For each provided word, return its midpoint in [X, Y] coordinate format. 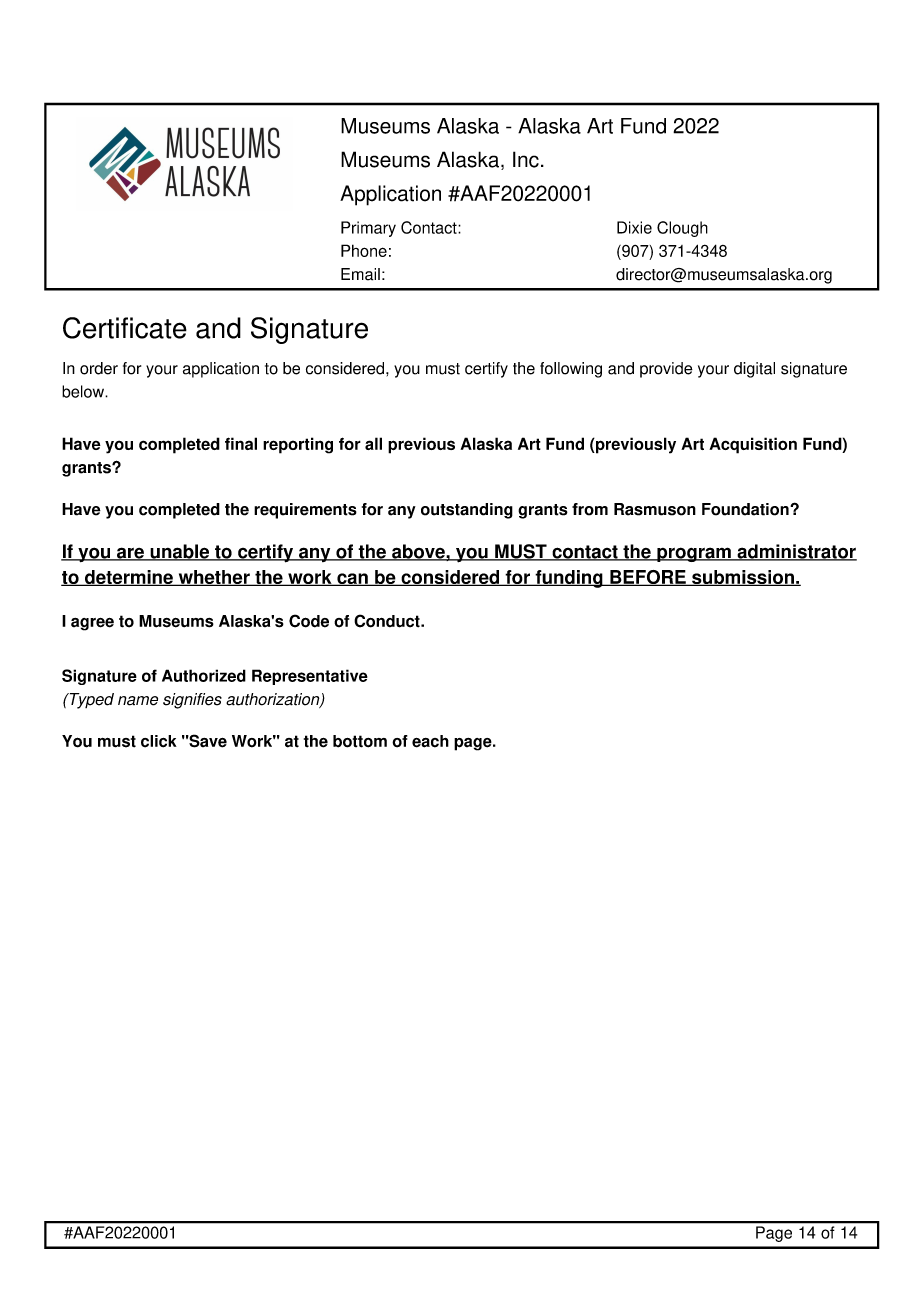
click [159, 741]
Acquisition [753, 445]
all [373, 443]
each [430, 741]
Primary [368, 229]
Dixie [634, 227]
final [241, 443]
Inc [526, 159]
